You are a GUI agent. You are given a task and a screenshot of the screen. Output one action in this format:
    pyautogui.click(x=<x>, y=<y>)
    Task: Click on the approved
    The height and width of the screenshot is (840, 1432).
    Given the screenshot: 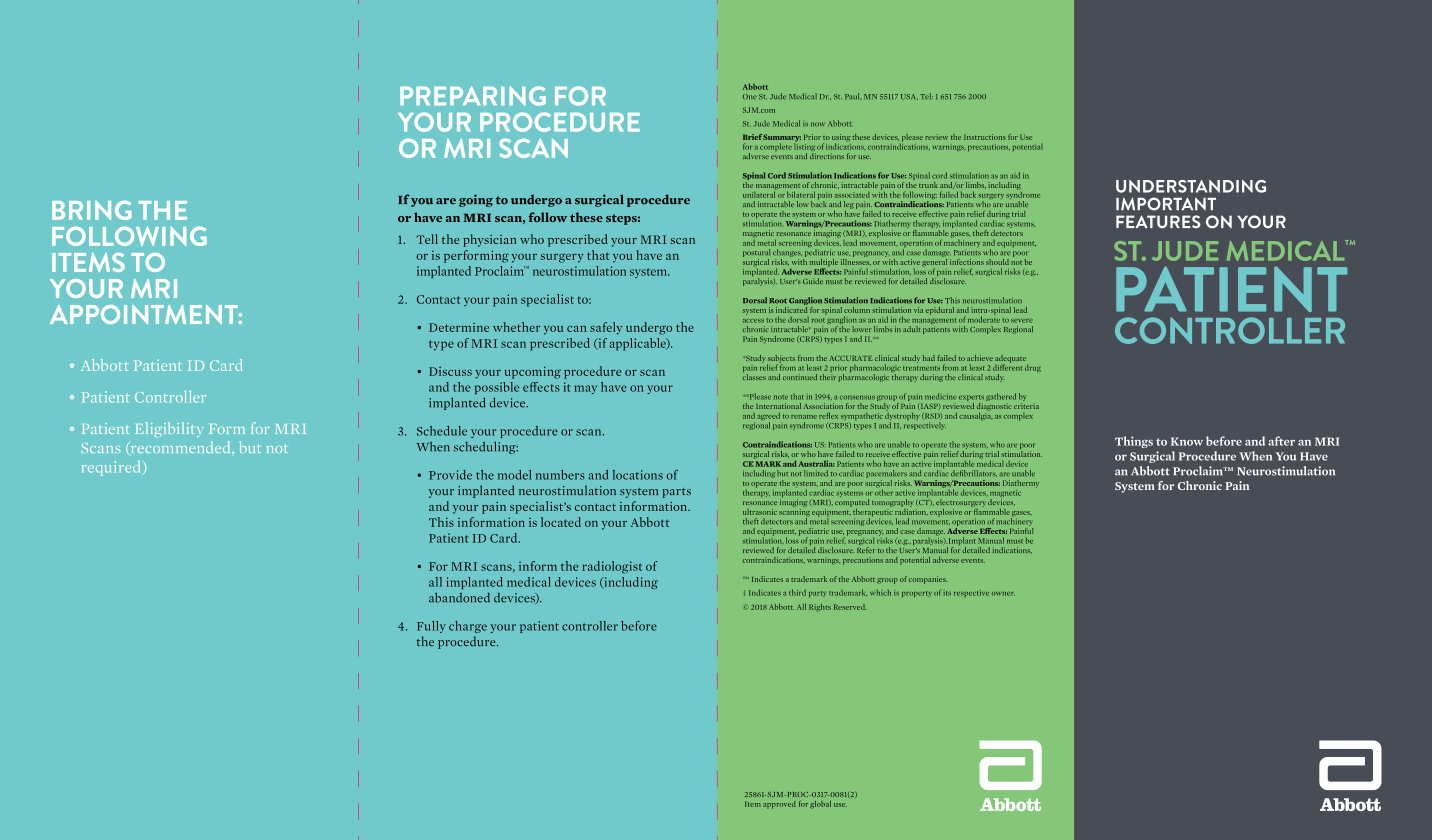 What is the action you would take?
    pyautogui.click(x=779, y=805)
